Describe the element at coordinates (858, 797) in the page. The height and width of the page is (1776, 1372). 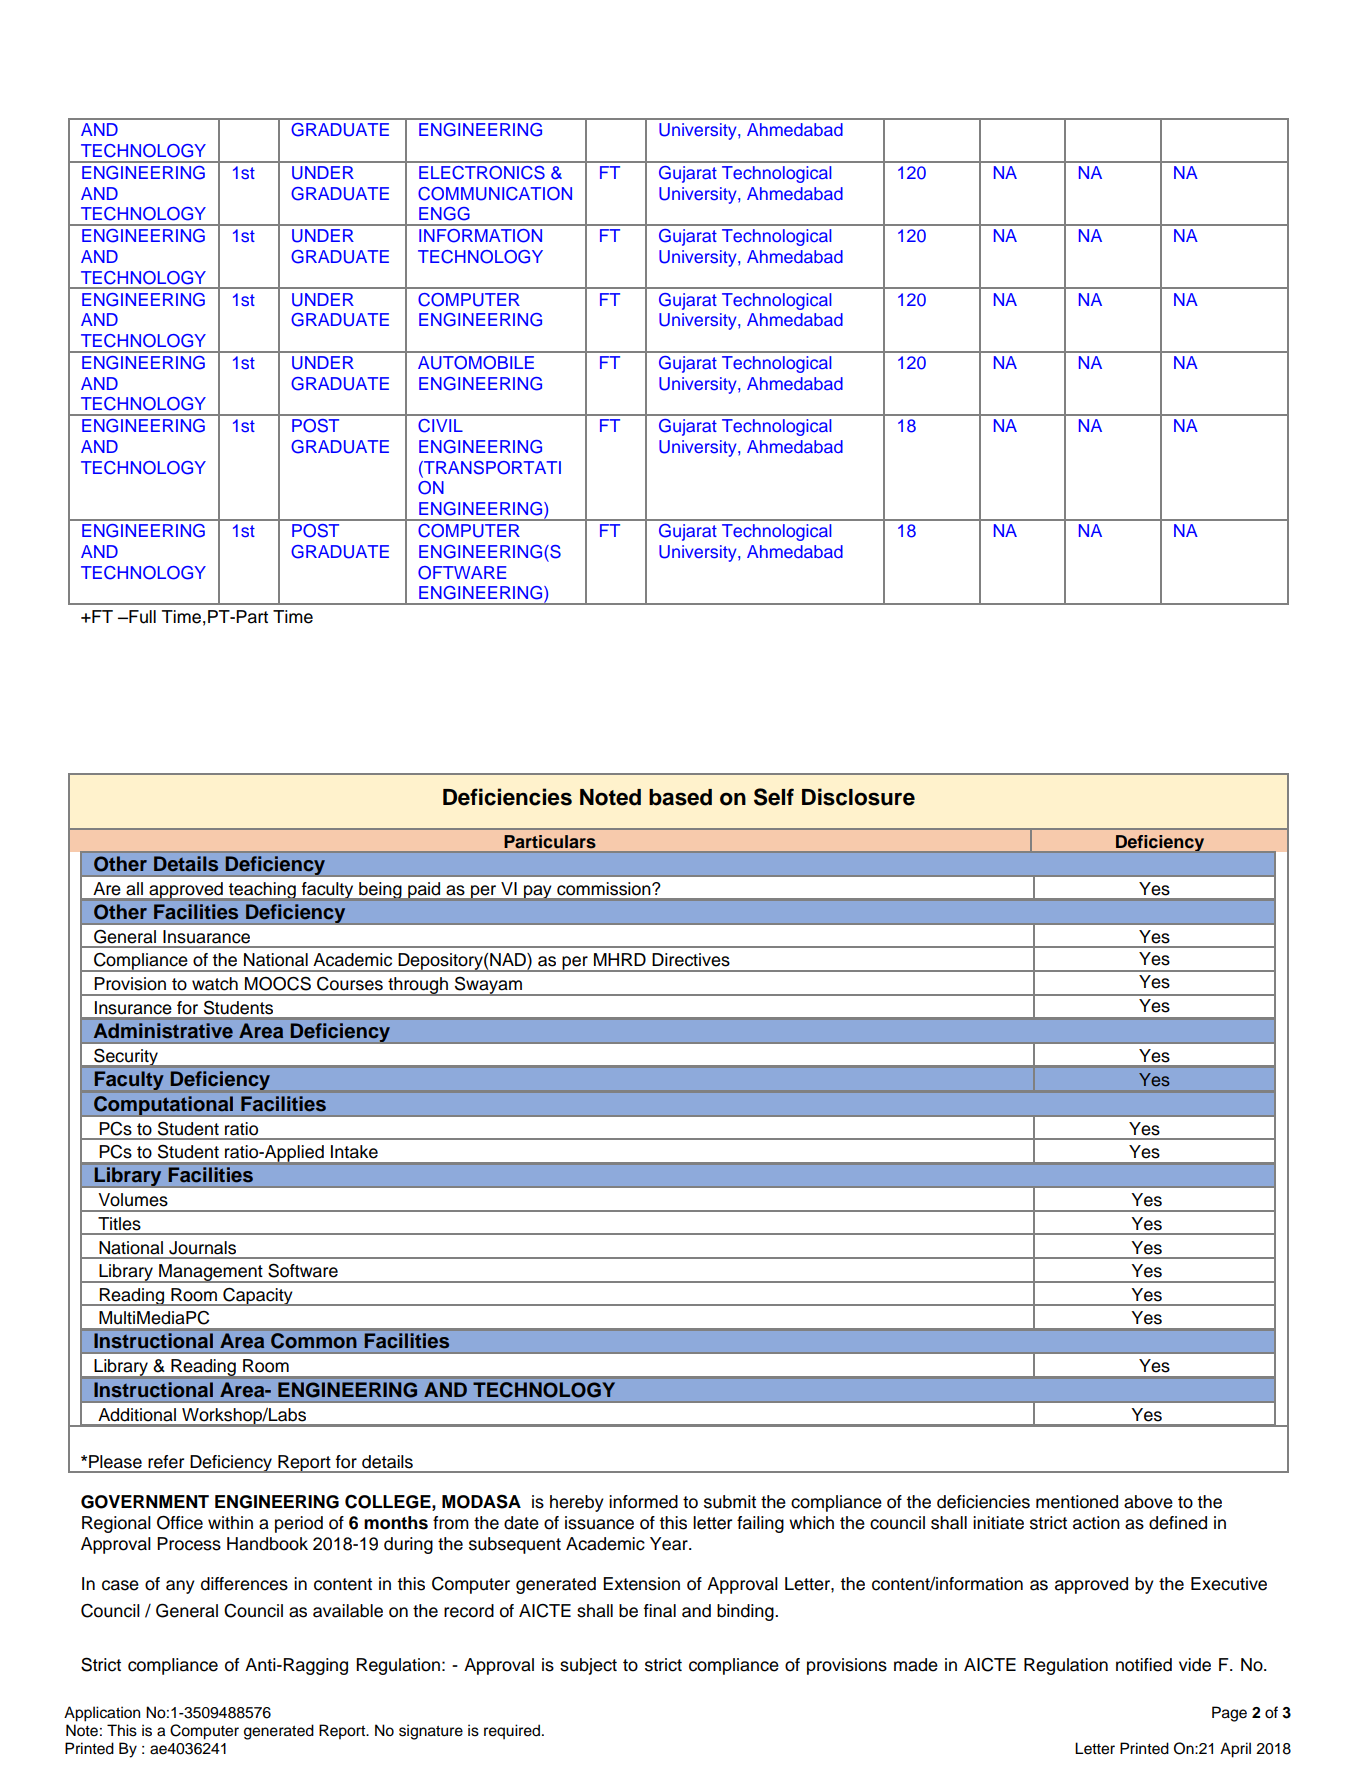
I see `Disclosure` at that location.
